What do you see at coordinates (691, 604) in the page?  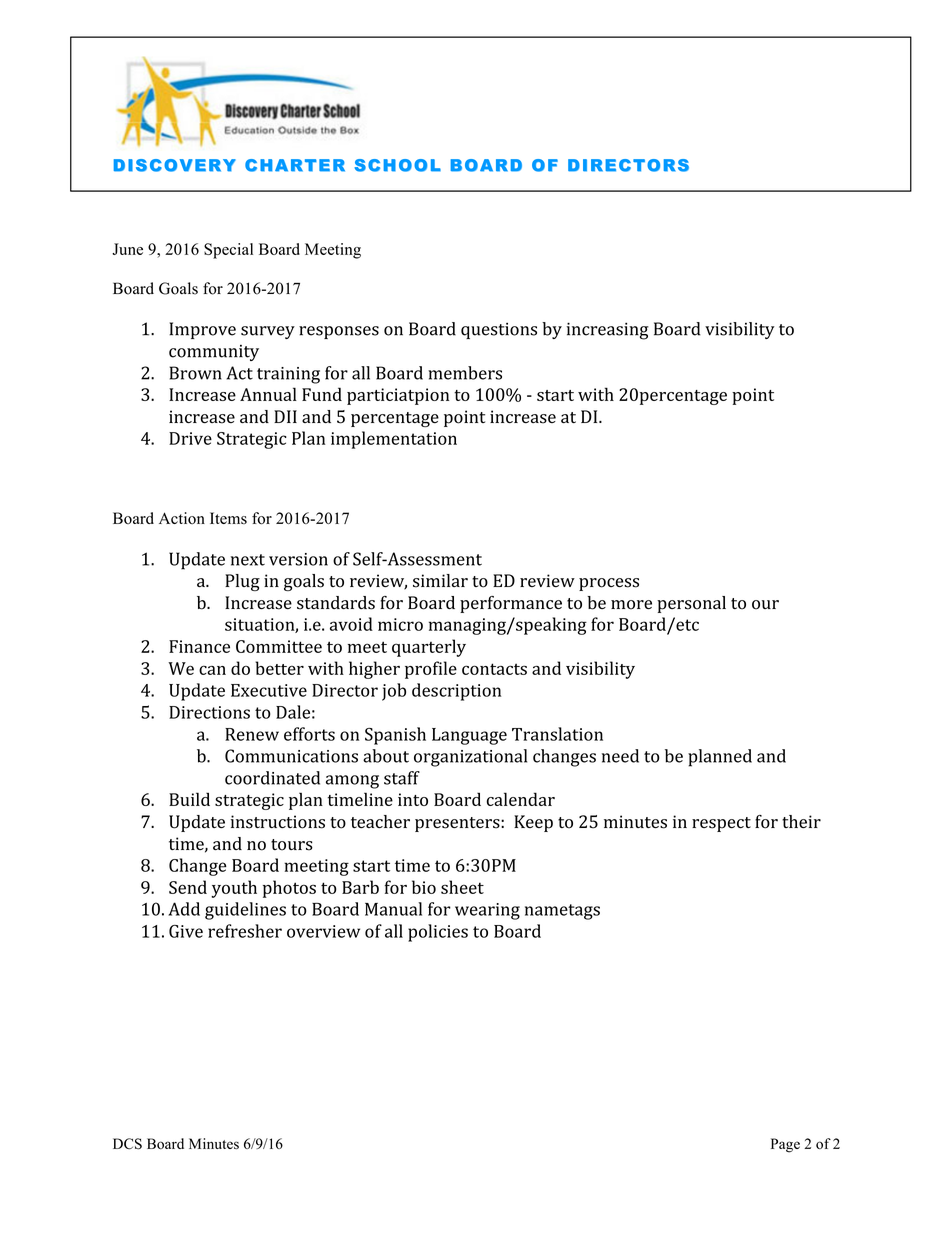 I see `personal` at bounding box center [691, 604].
